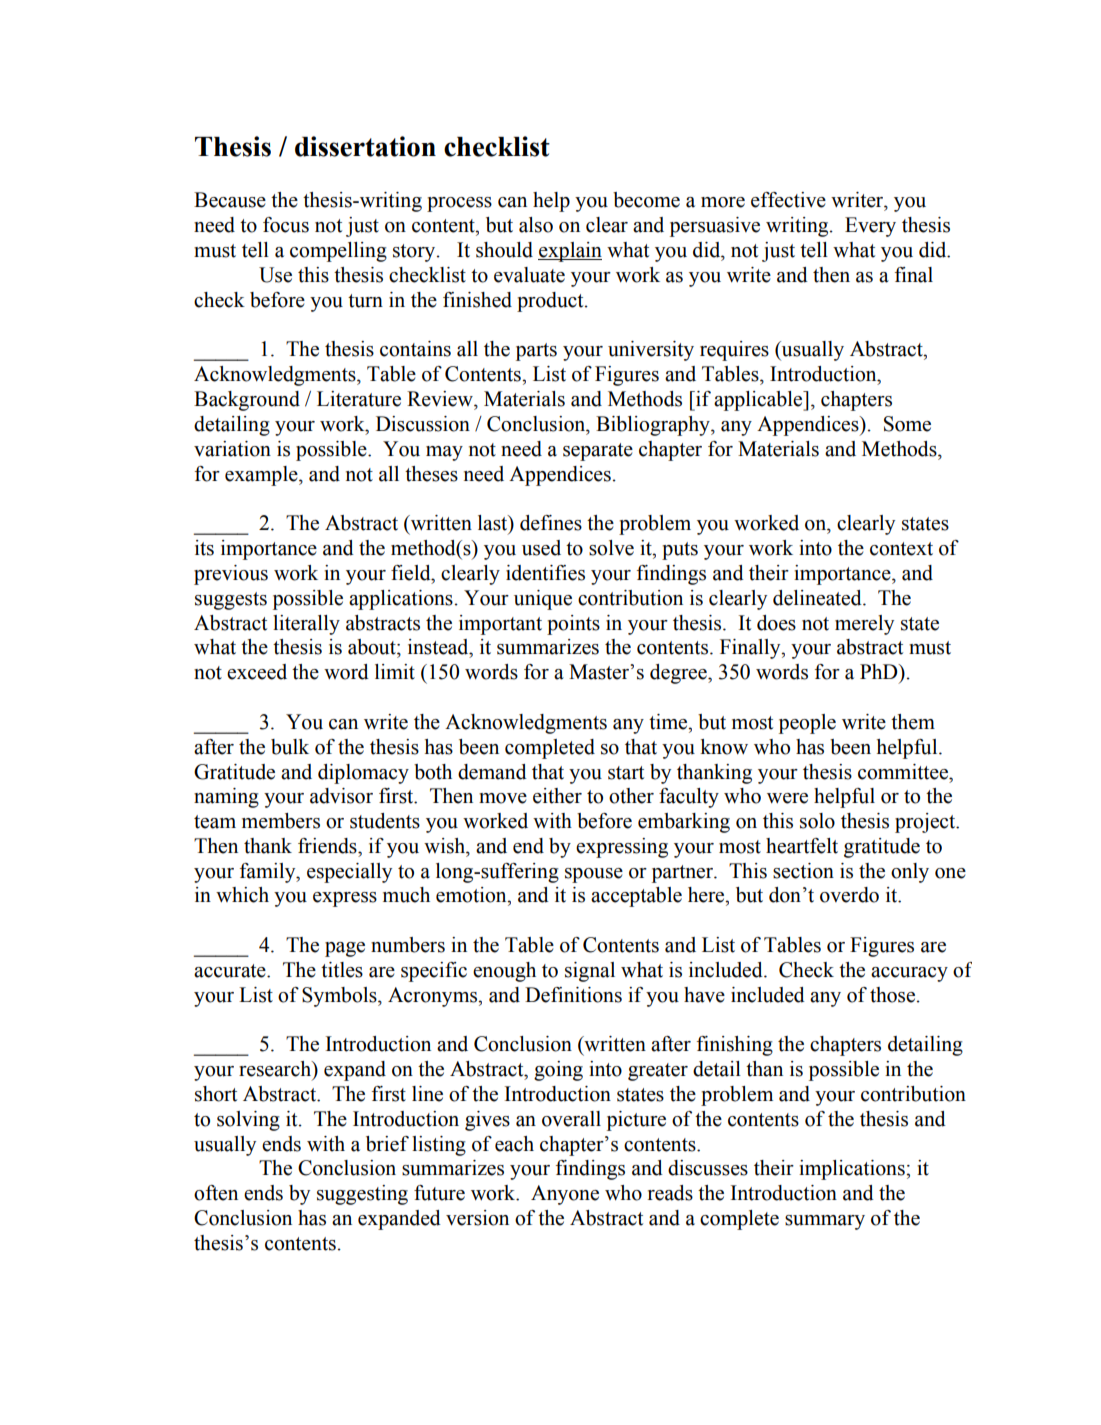 This image has height=1425, width=1101. I want to click on exceed, so click(257, 672).
